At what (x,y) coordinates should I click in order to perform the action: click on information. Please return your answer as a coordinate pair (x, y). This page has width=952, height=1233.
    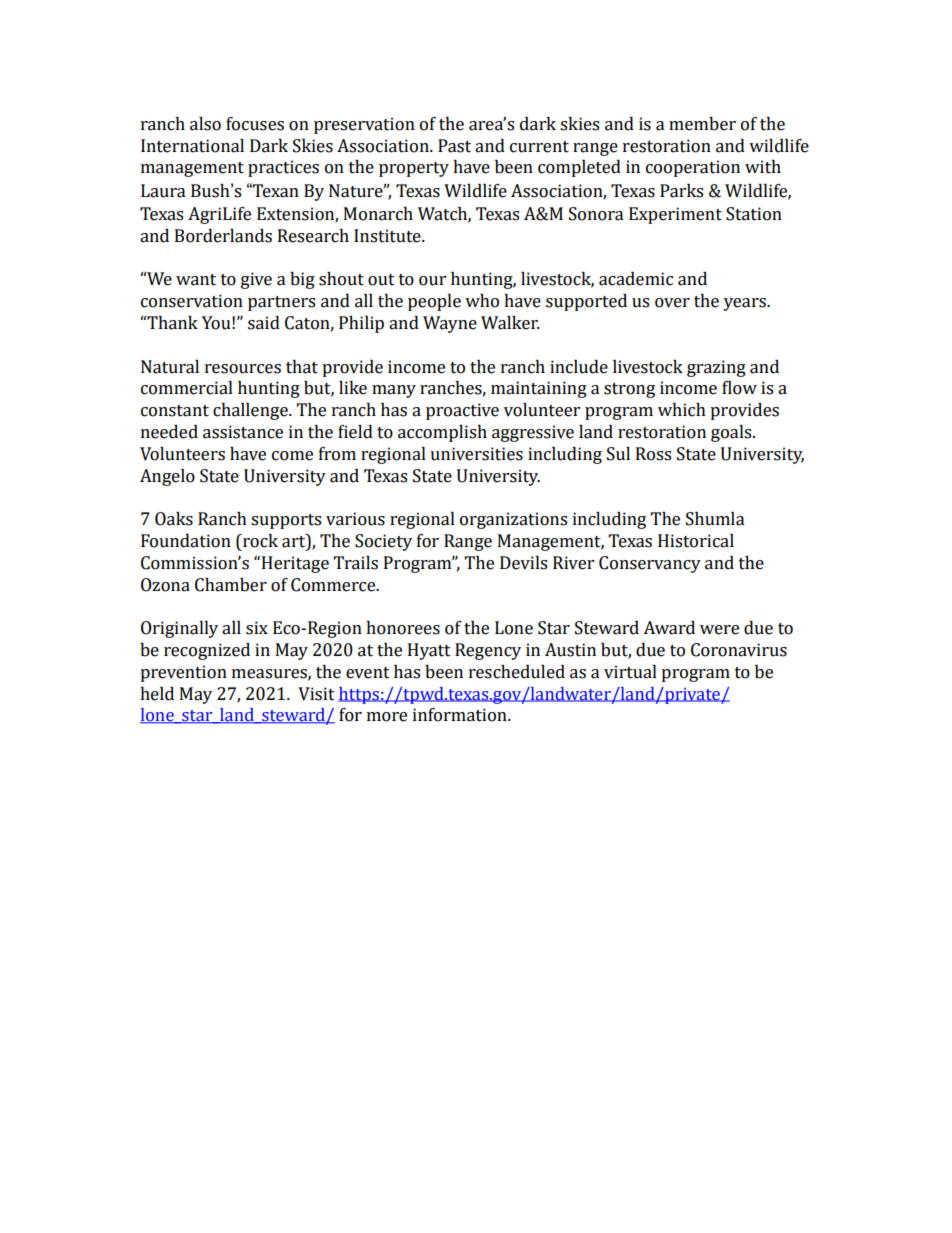
    Looking at the image, I should click on (461, 715).
